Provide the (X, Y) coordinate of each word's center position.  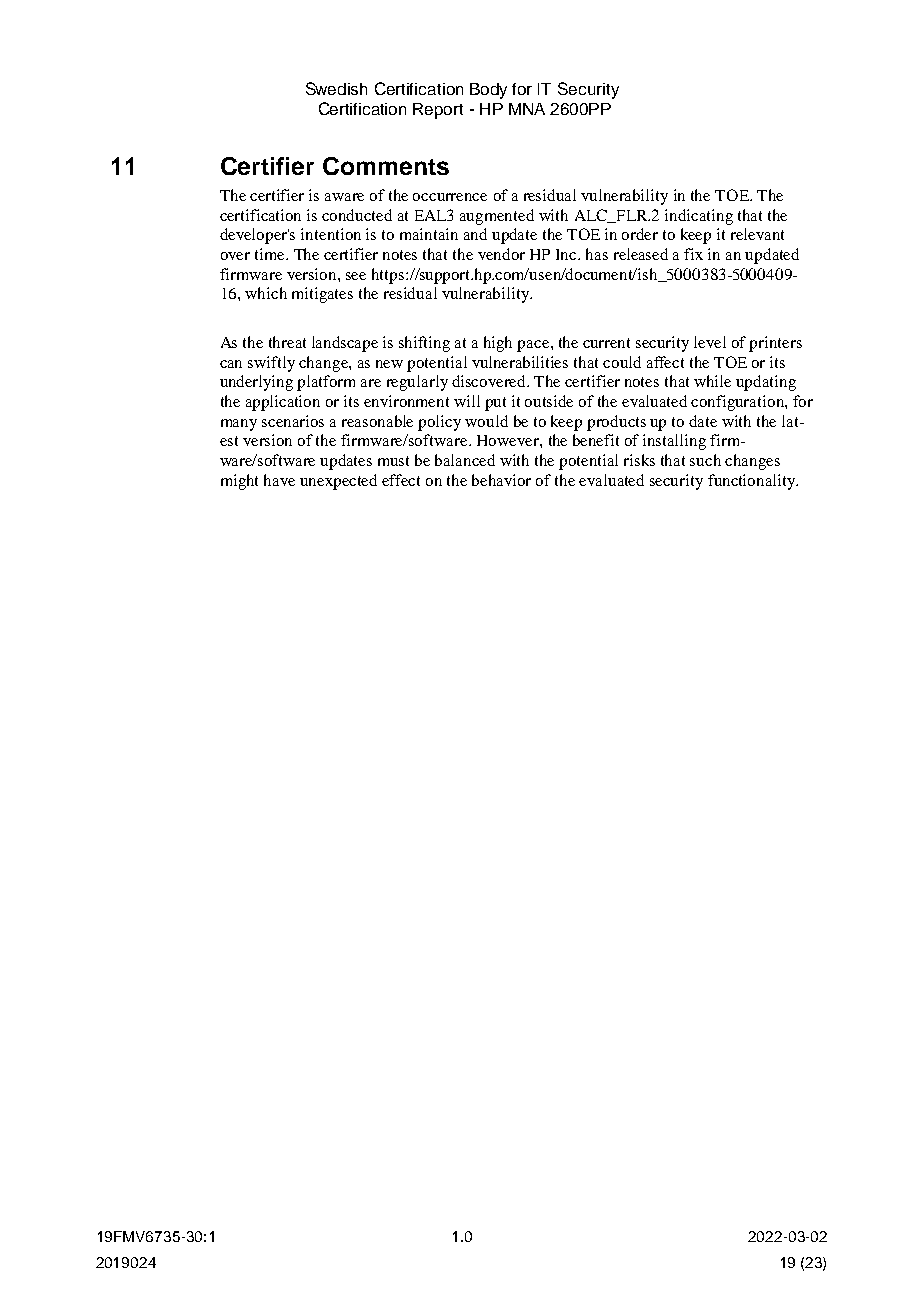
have (279, 480)
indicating (699, 217)
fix (693, 254)
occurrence (450, 197)
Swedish (336, 88)
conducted (357, 215)
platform (326, 383)
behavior (501, 480)
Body (488, 91)
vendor (501, 254)
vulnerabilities (520, 362)
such (705, 460)
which (266, 293)
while (712, 381)
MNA (527, 109)
